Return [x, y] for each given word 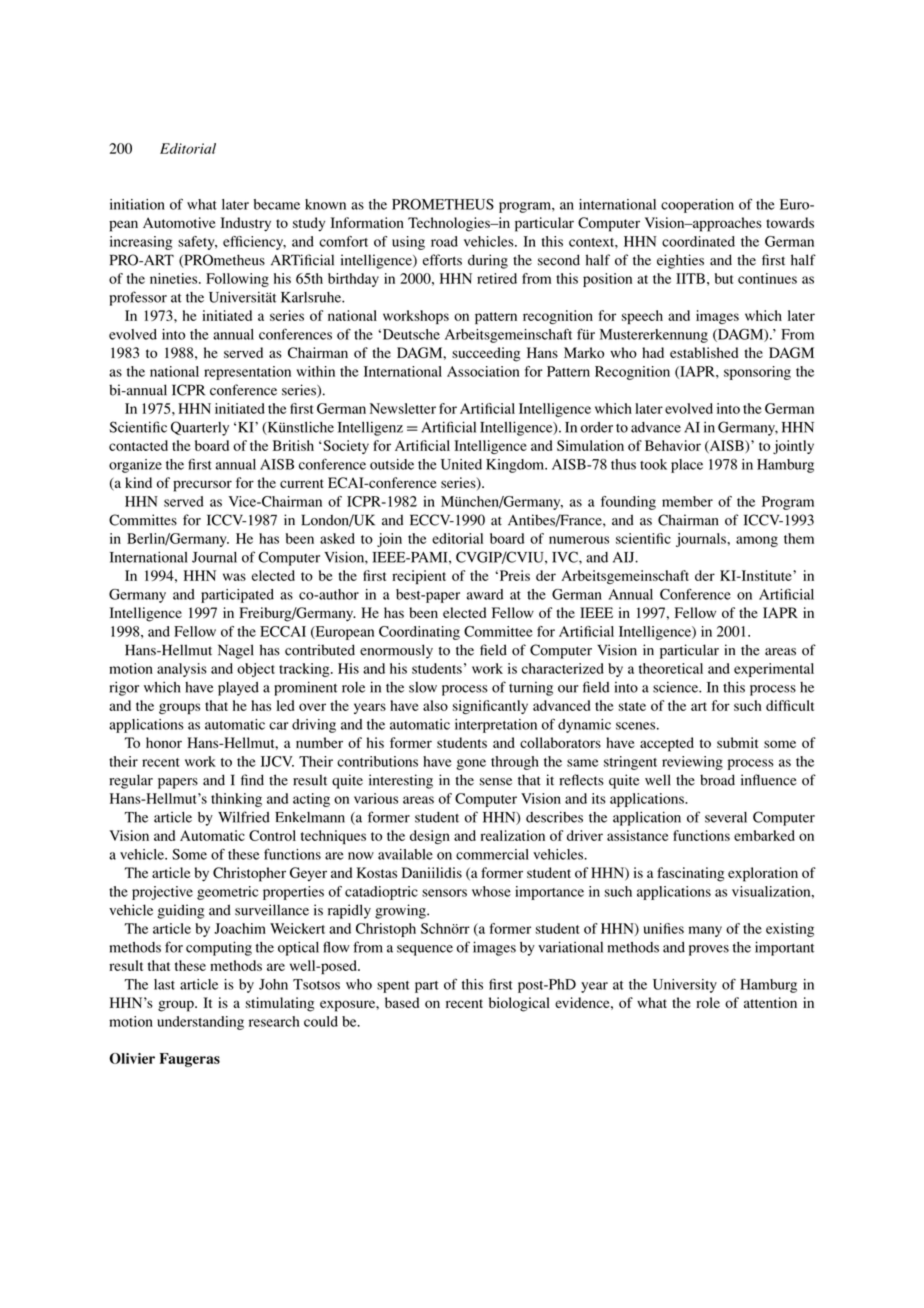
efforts [442, 260]
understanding [200, 1023]
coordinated [698, 241]
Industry [246, 224]
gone [471, 764]
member [687, 501]
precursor [202, 486]
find [252, 780]
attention [770, 1002]
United [461, 464]
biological [519, 1004]
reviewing [692, 763]
